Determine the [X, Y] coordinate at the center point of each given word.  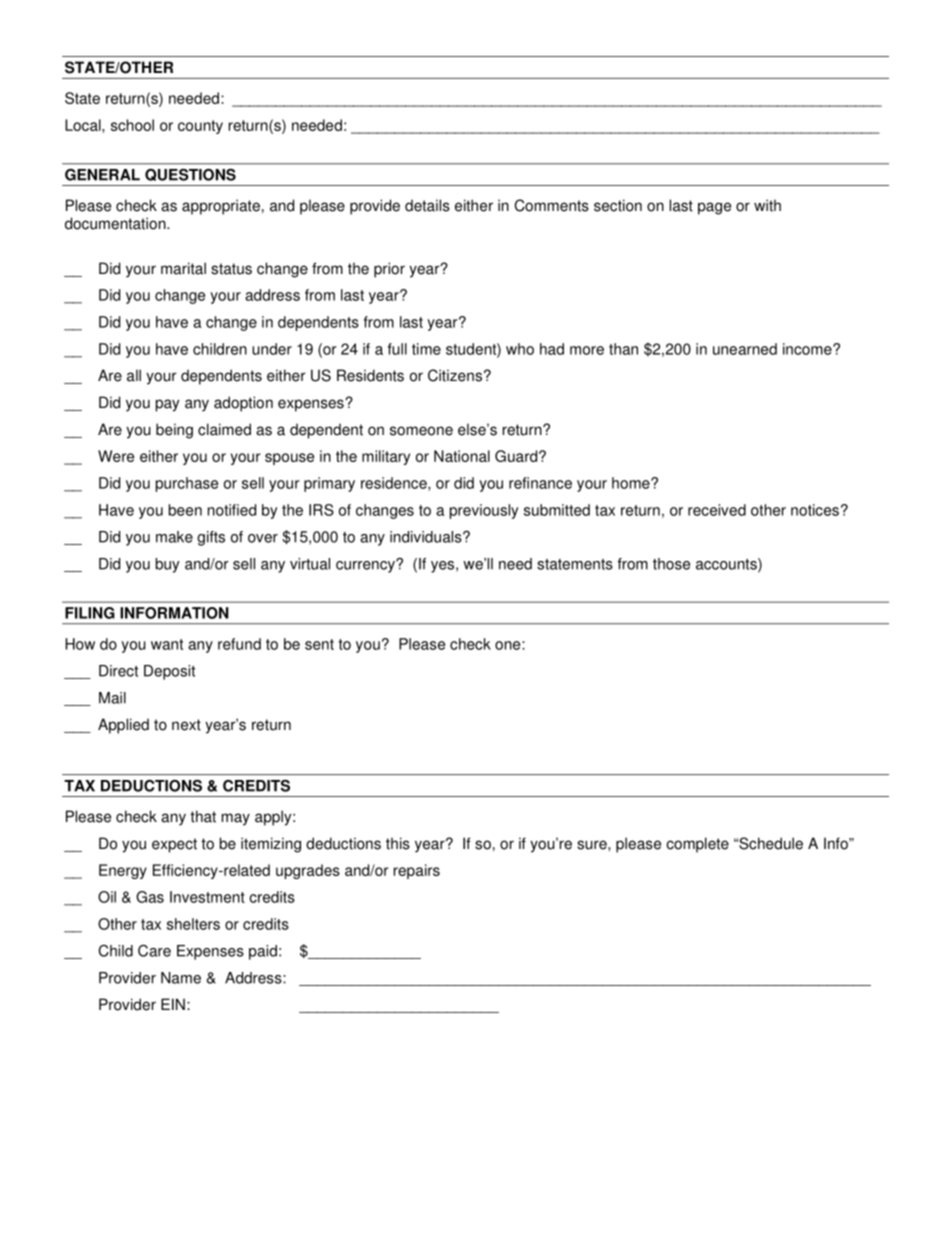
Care [154, 950]
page [714, 208]
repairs [417, 871]
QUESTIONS [190, 175]
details [427, 205]
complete [697, 845]
